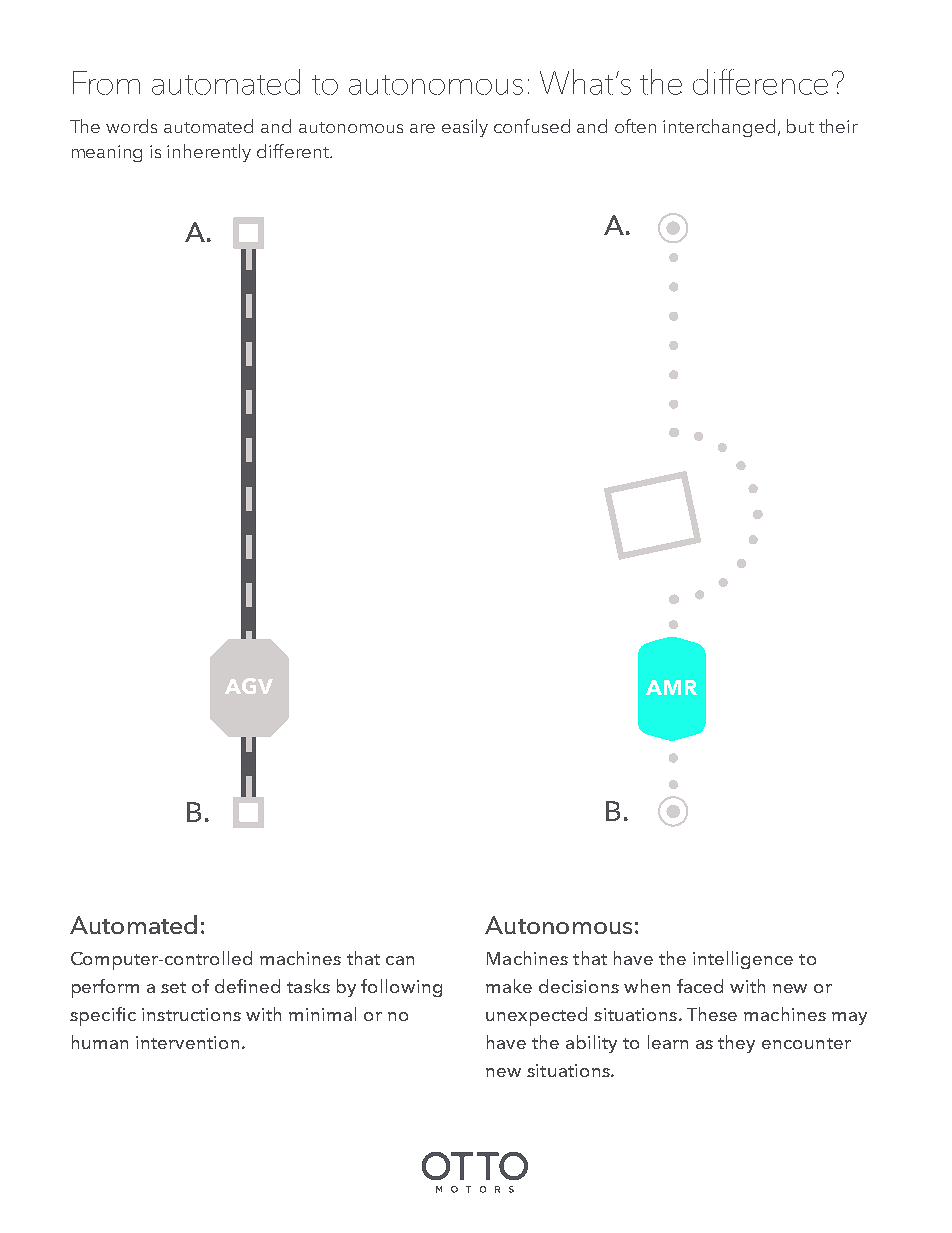  Describe the element at coordinates (400, 960) in the page. I see `can` at that location.
